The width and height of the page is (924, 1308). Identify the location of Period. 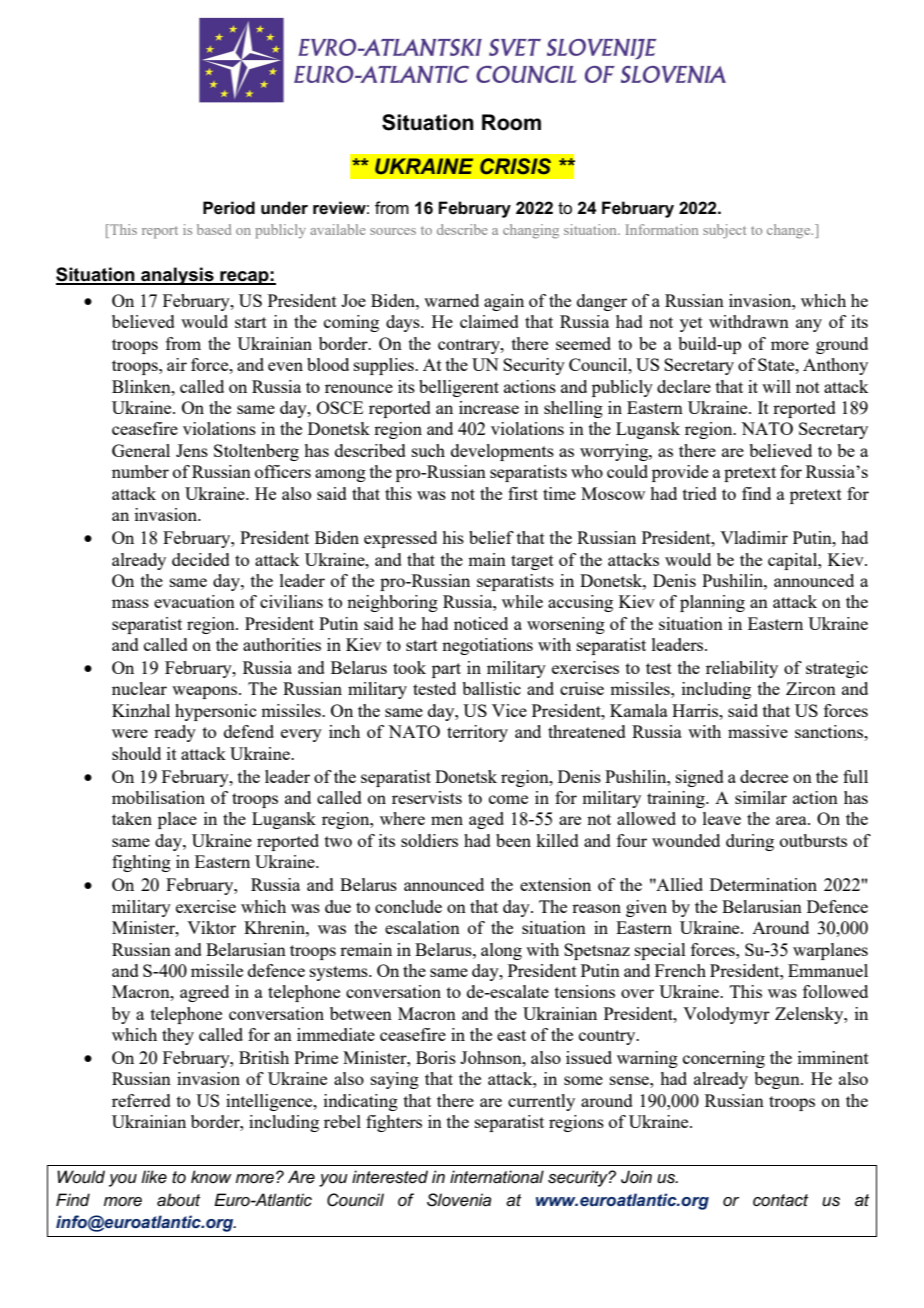
(229, 208).
